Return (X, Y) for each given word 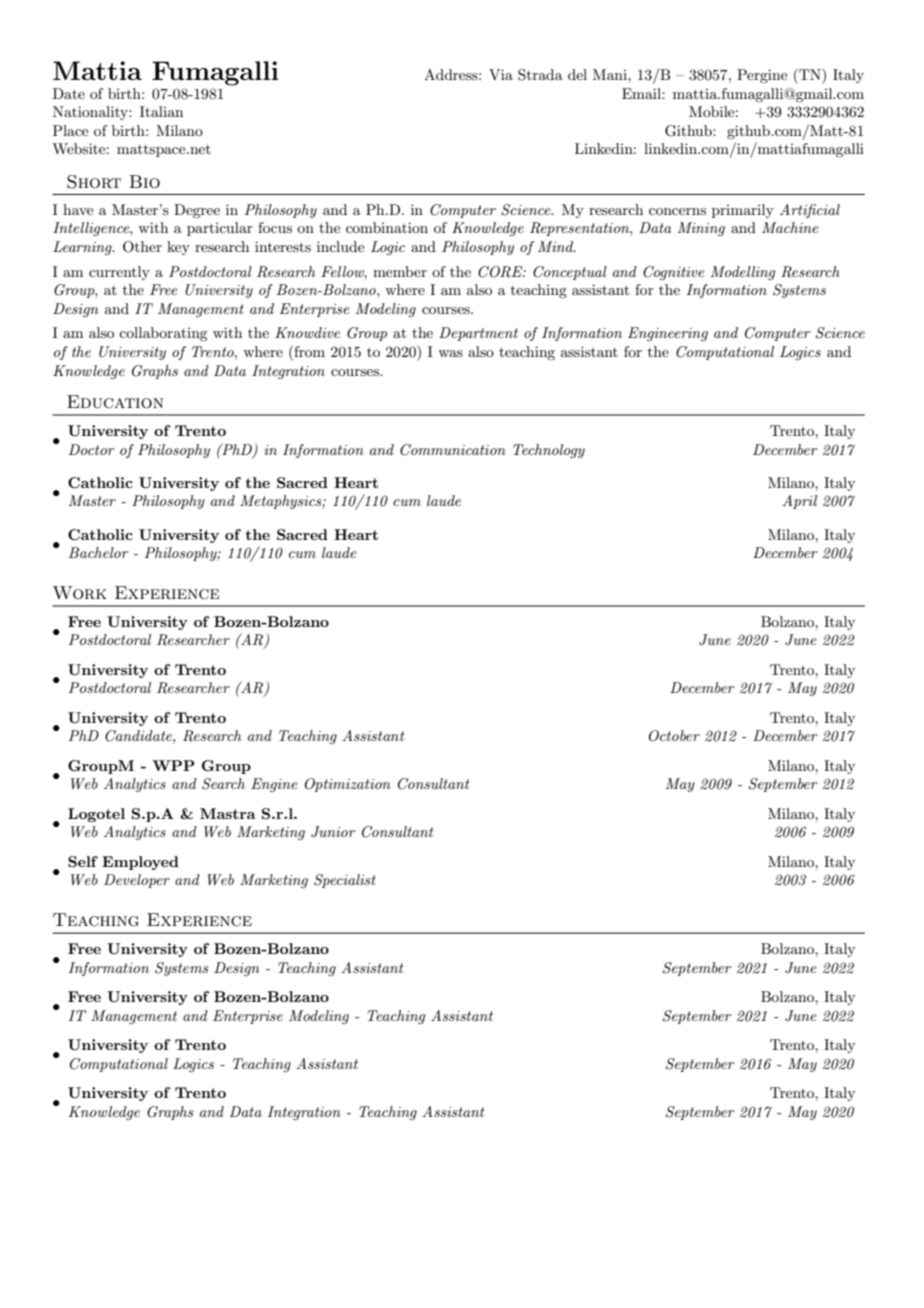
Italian (161, 111)
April (799, 502)
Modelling (743, 273)
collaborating (163, 334)
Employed (140, 863)
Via (501, 74)
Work (80, 593)
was (450, 353)
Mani (611, 74)
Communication (453, 450)
